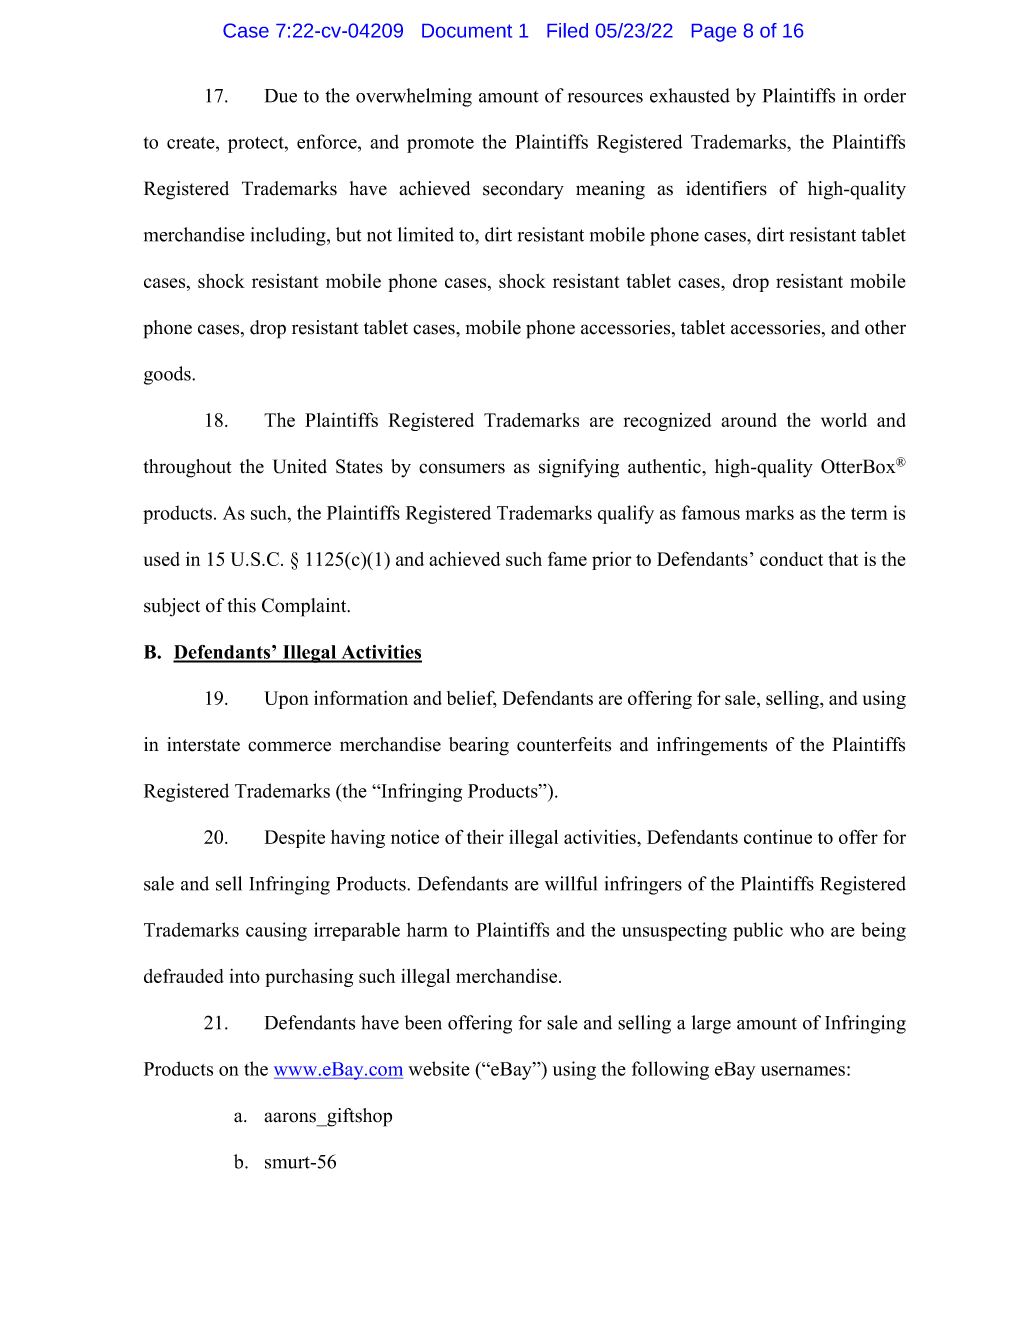  What do you see at coordinates (567, 30) in the document?
I see `Filed` at bounding box center [567, 30].
